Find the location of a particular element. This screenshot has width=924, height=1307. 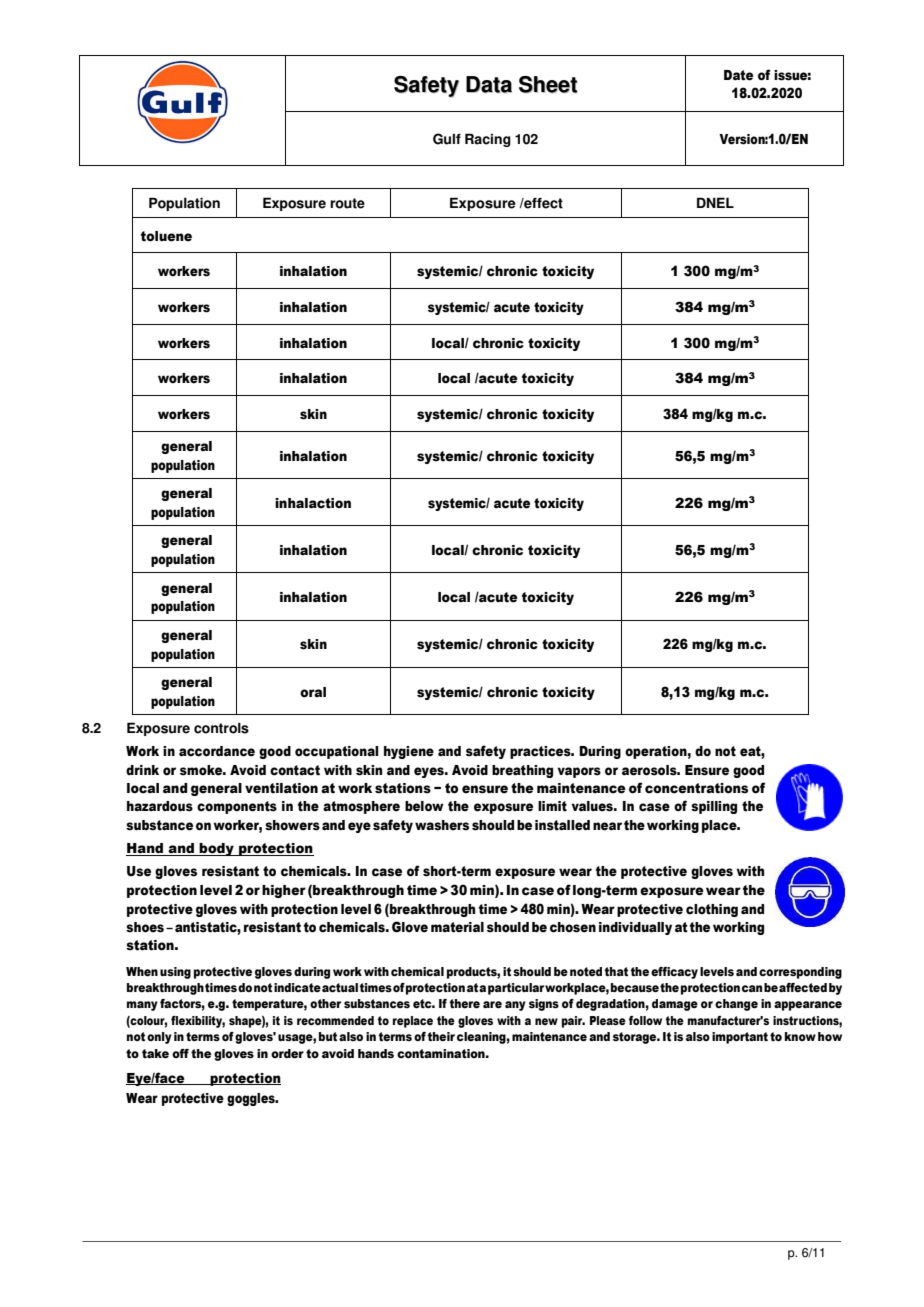

there is located at coordinates (465, 1004).
